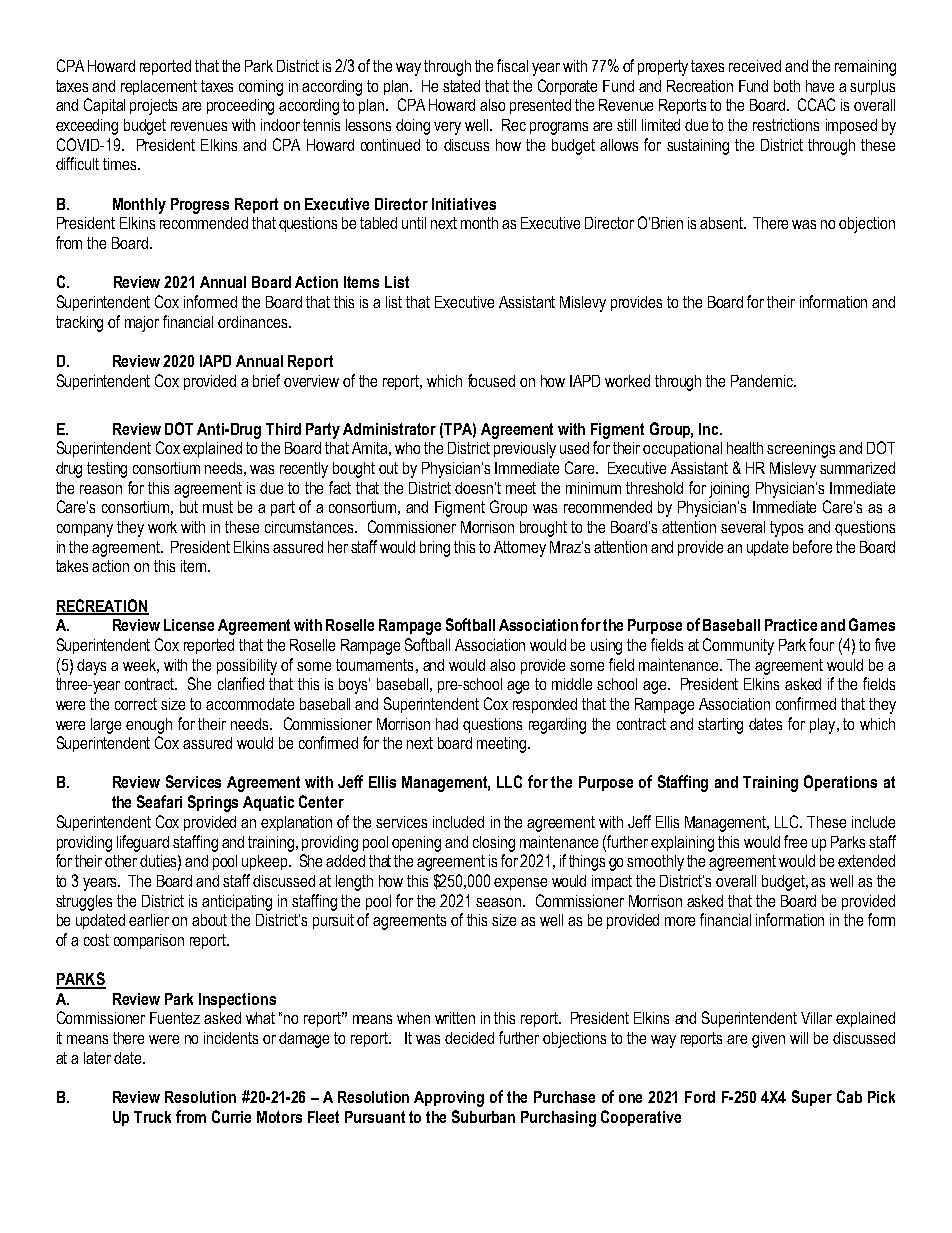  Describe the element at coordinates (763, 381) in the screenshot. I see `Pandemic` at that location.
